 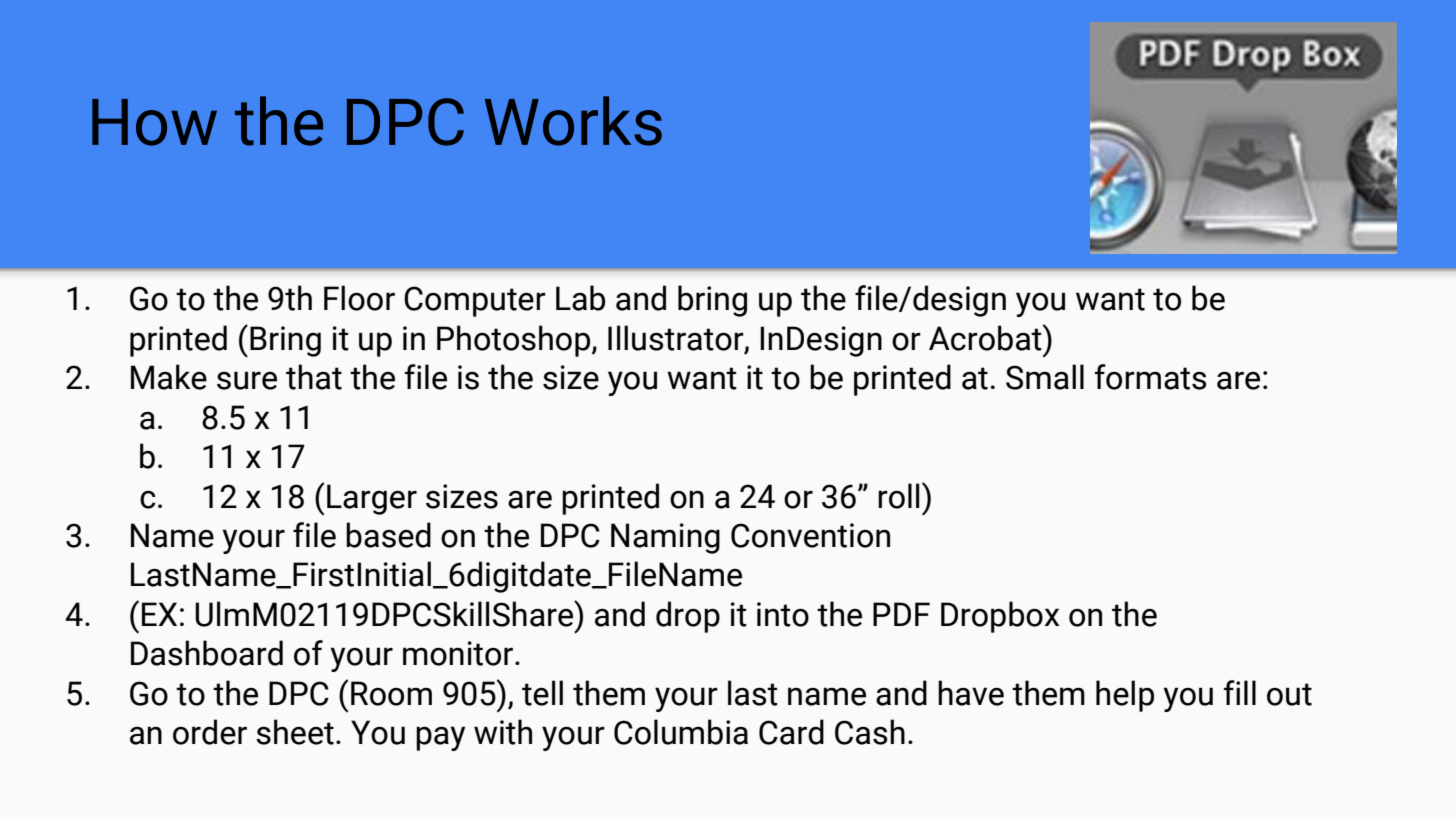 What do you see at coordinates (580, 298) in the page?
I see `Lab` at bounding box center [580, 298].
